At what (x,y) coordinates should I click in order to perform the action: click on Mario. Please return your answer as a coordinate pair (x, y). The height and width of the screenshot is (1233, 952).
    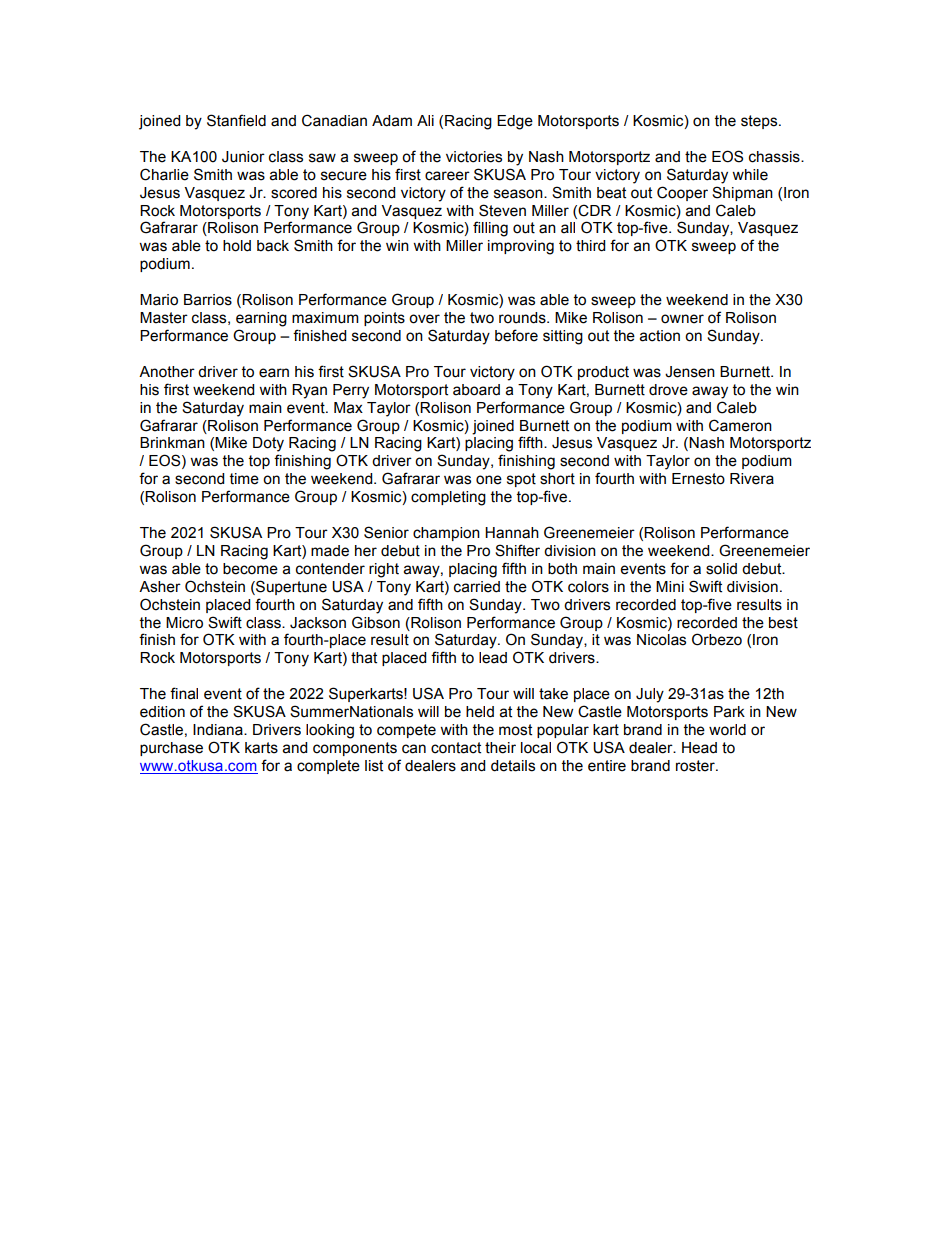
    Looking at the image, I should click on (159, 300).
